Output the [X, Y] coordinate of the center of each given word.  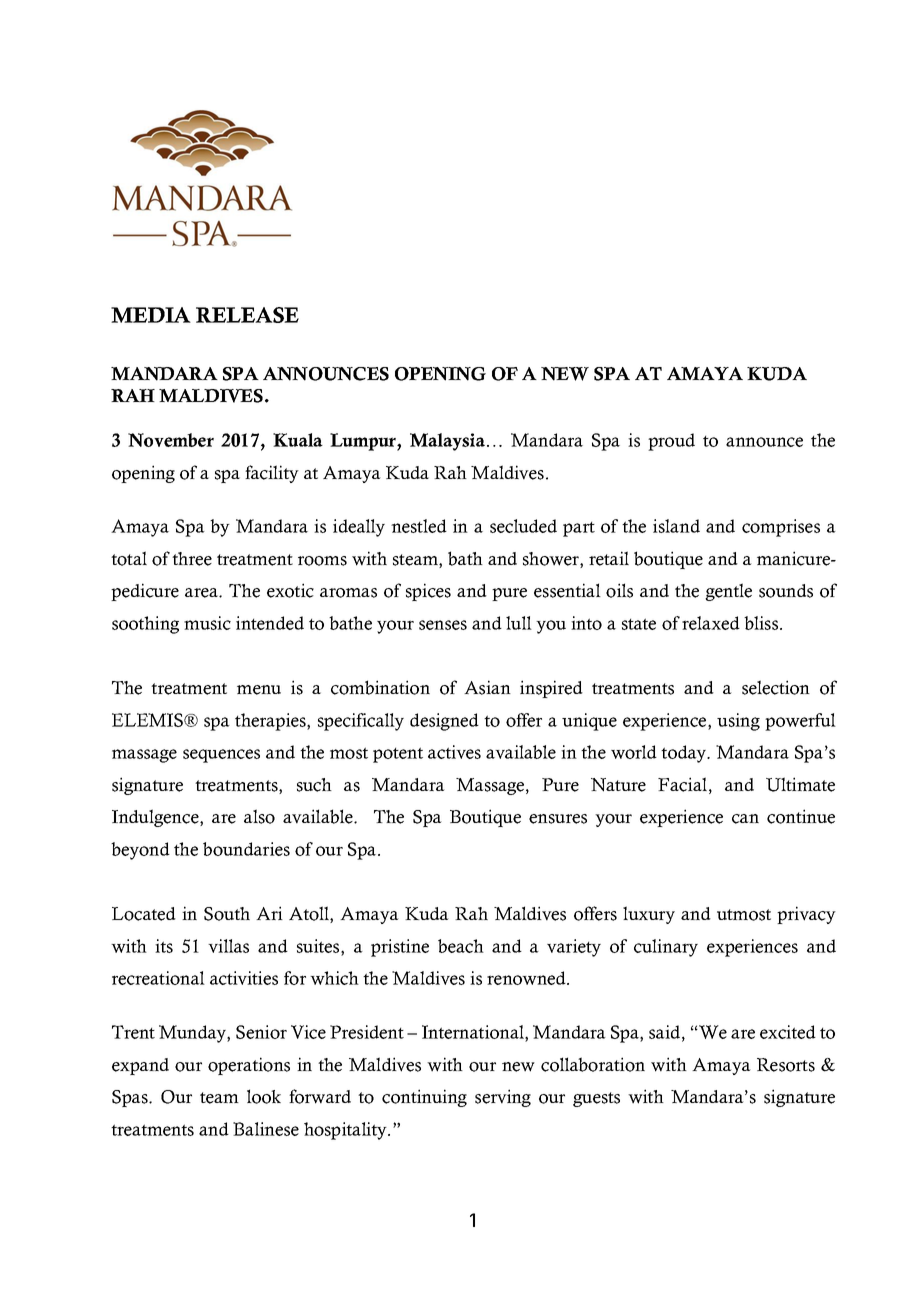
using [738, 722]
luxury [649, 915]
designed [444, 722]
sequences [221, 756]
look [264, 1096]
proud [671, 442]
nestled [419, 526]
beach [461, 946]
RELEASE [247, 315]
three [192, 559]
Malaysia [447, 442]
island [676, 526]
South [227, 914]
